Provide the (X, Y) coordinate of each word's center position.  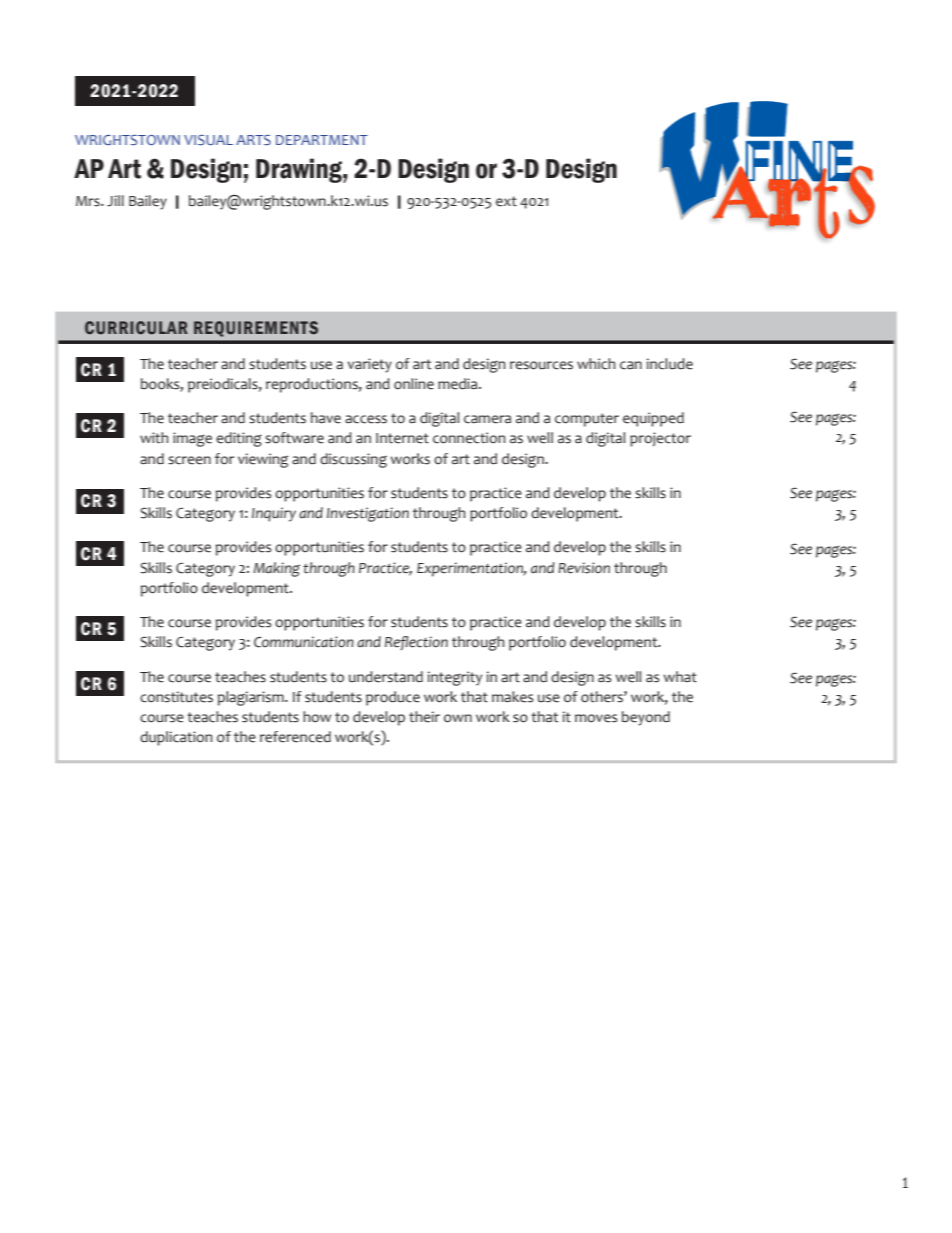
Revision (584, 568)
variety (369, 365)
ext (506, 201)
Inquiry (274, 514)
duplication (176, 738)
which (596, 364)
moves (596, 718)
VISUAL (208, 140)
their (424, 717)
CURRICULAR (136, 328)
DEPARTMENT (322, 140)
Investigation (368, 514)
